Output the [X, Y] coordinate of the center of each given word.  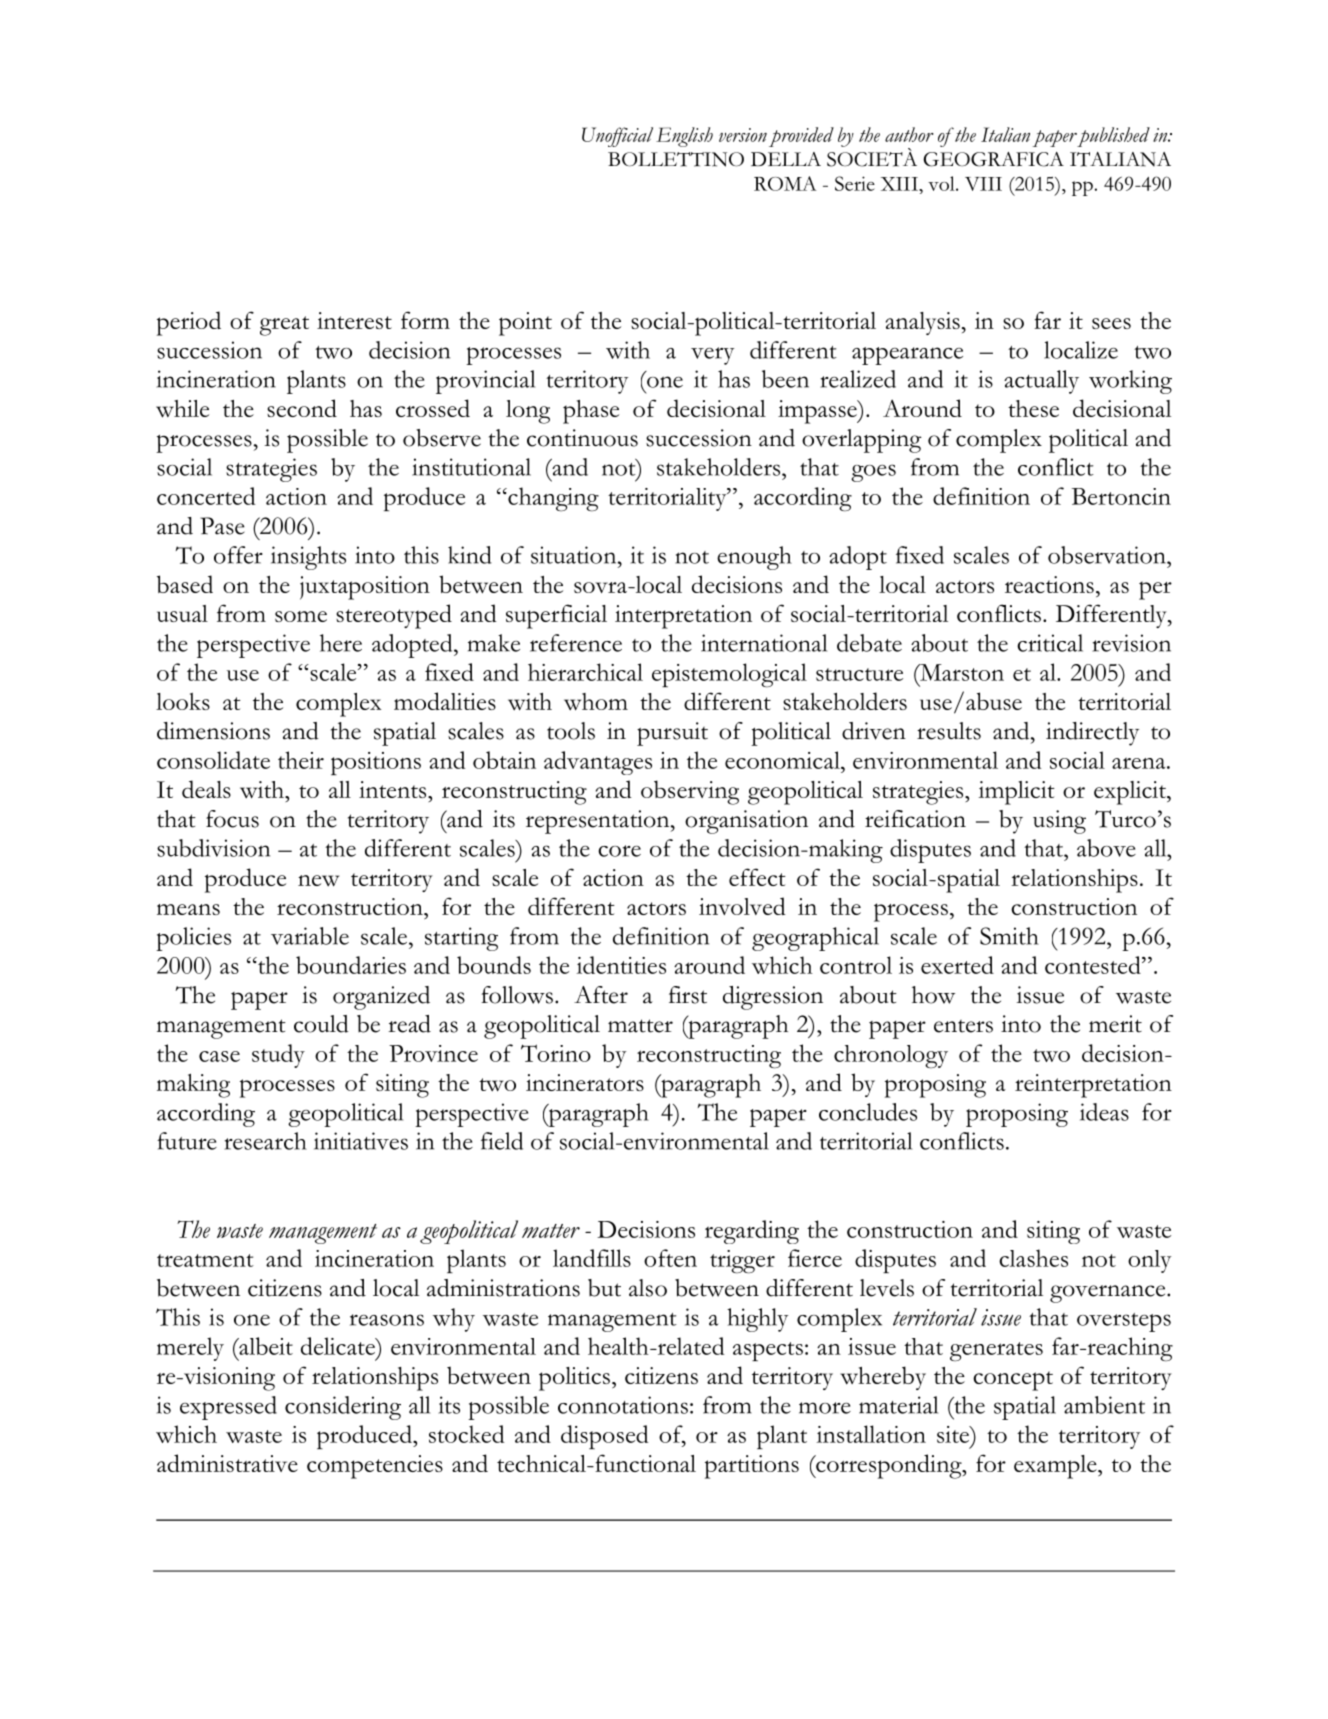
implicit [1016, 793]
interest [354, 320]
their [301, 760]
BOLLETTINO [676, 159]
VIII [983, 184]
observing [690, 792]
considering [343, 1408]
